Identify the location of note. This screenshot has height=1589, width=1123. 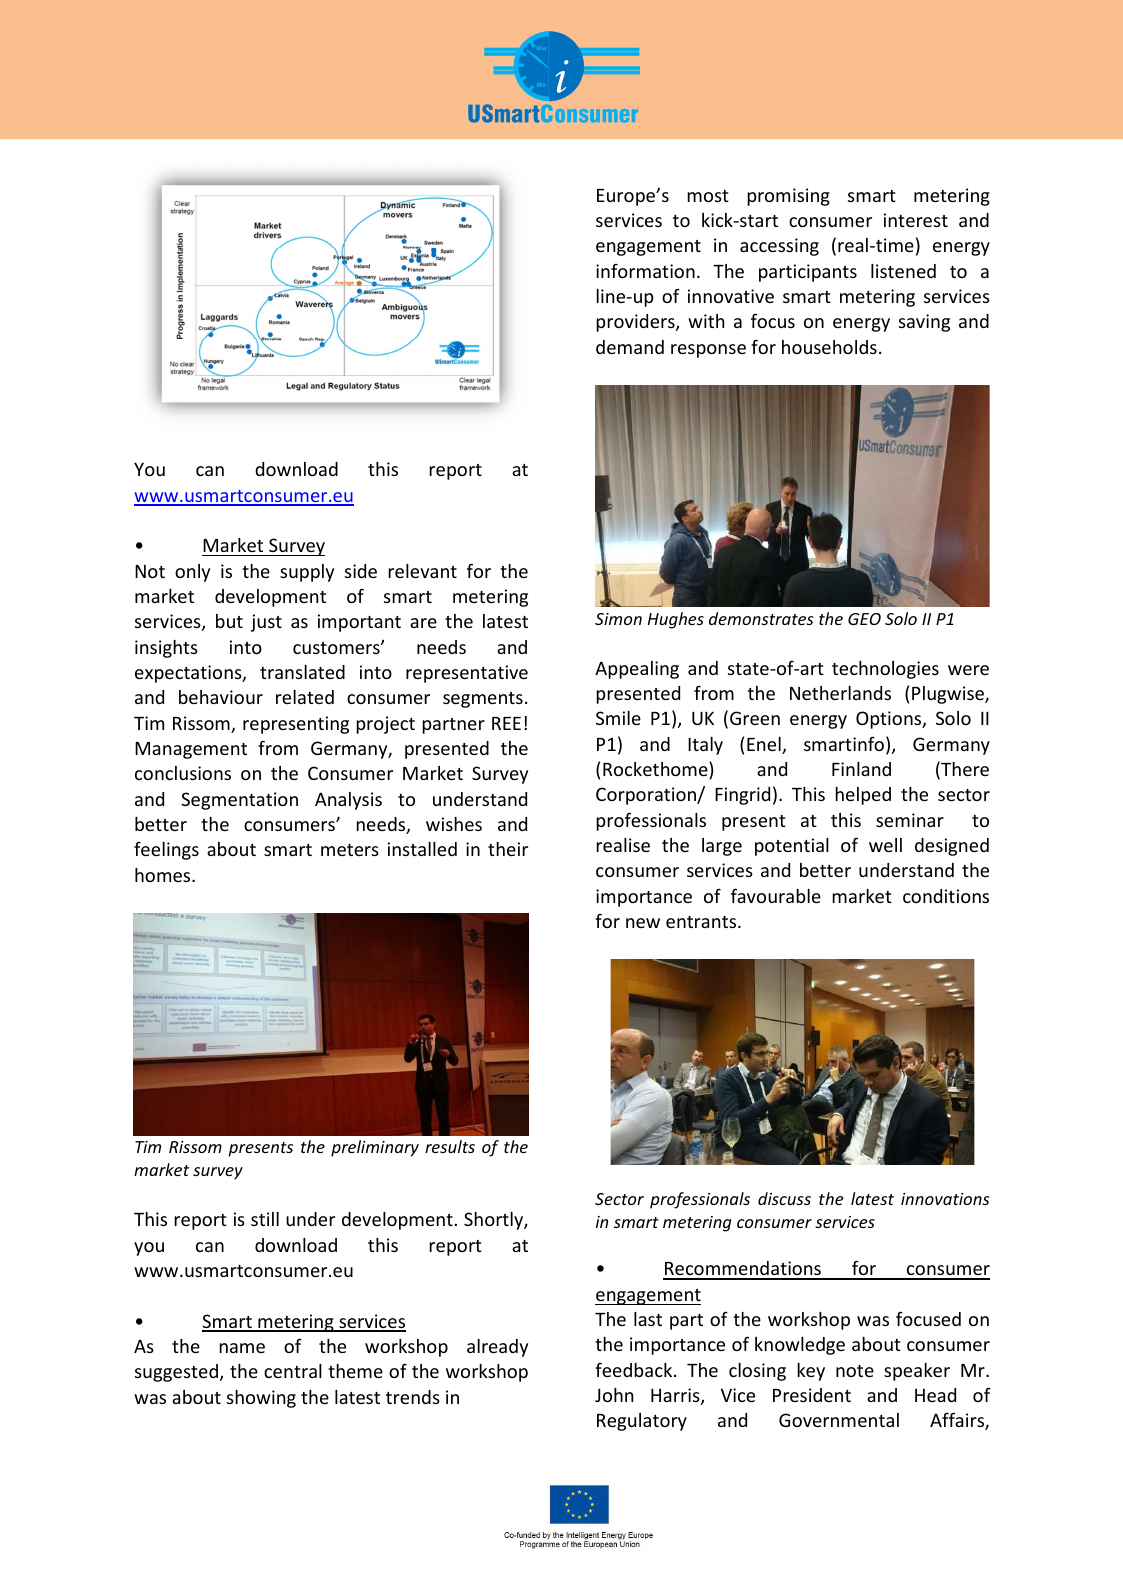
(855, 1371).
